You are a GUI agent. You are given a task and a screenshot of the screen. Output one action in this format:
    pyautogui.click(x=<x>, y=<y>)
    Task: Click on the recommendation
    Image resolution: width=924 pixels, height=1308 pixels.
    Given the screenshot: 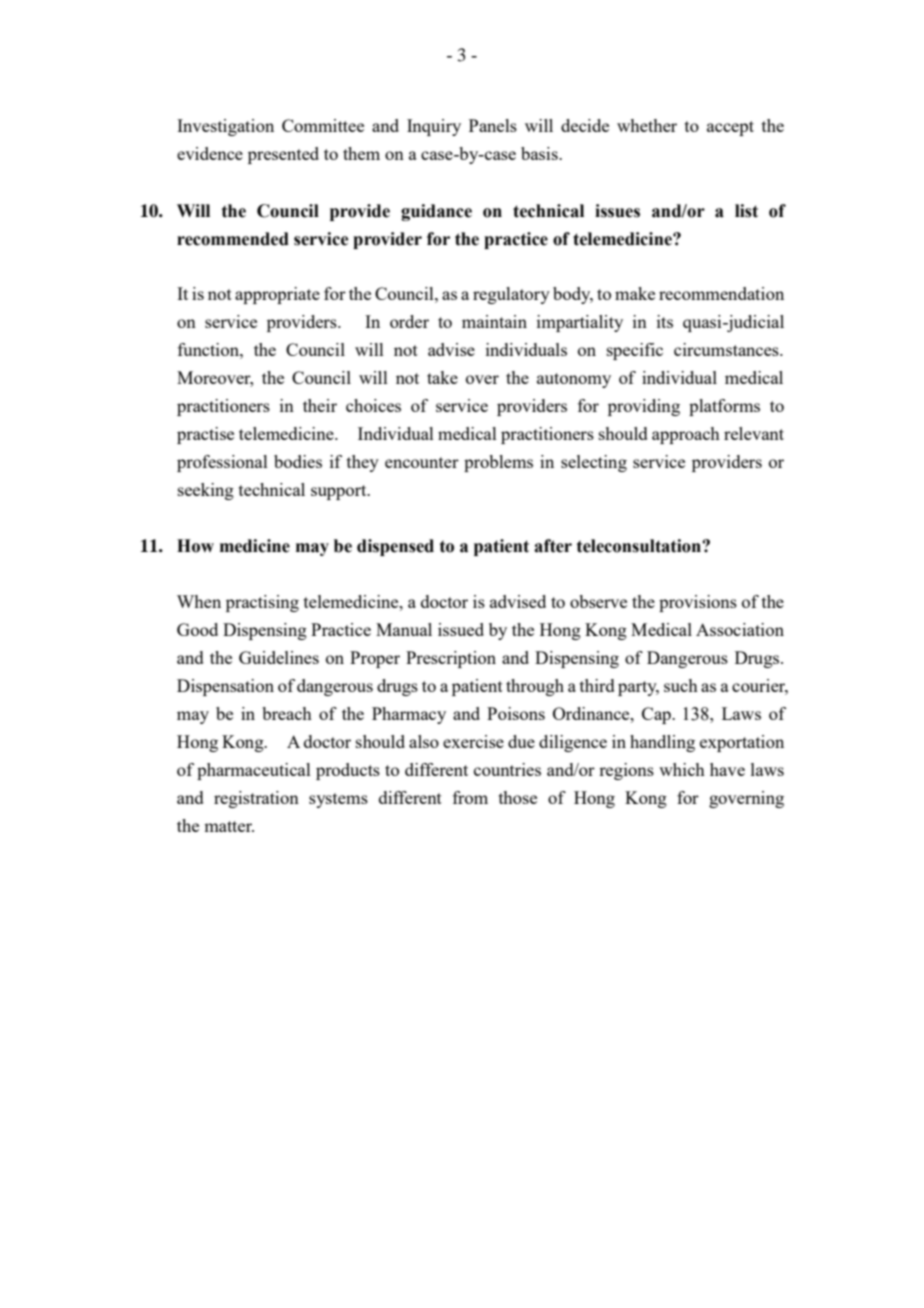 What is the action you would take?
    pyautogui.click(x=721, y=293)
